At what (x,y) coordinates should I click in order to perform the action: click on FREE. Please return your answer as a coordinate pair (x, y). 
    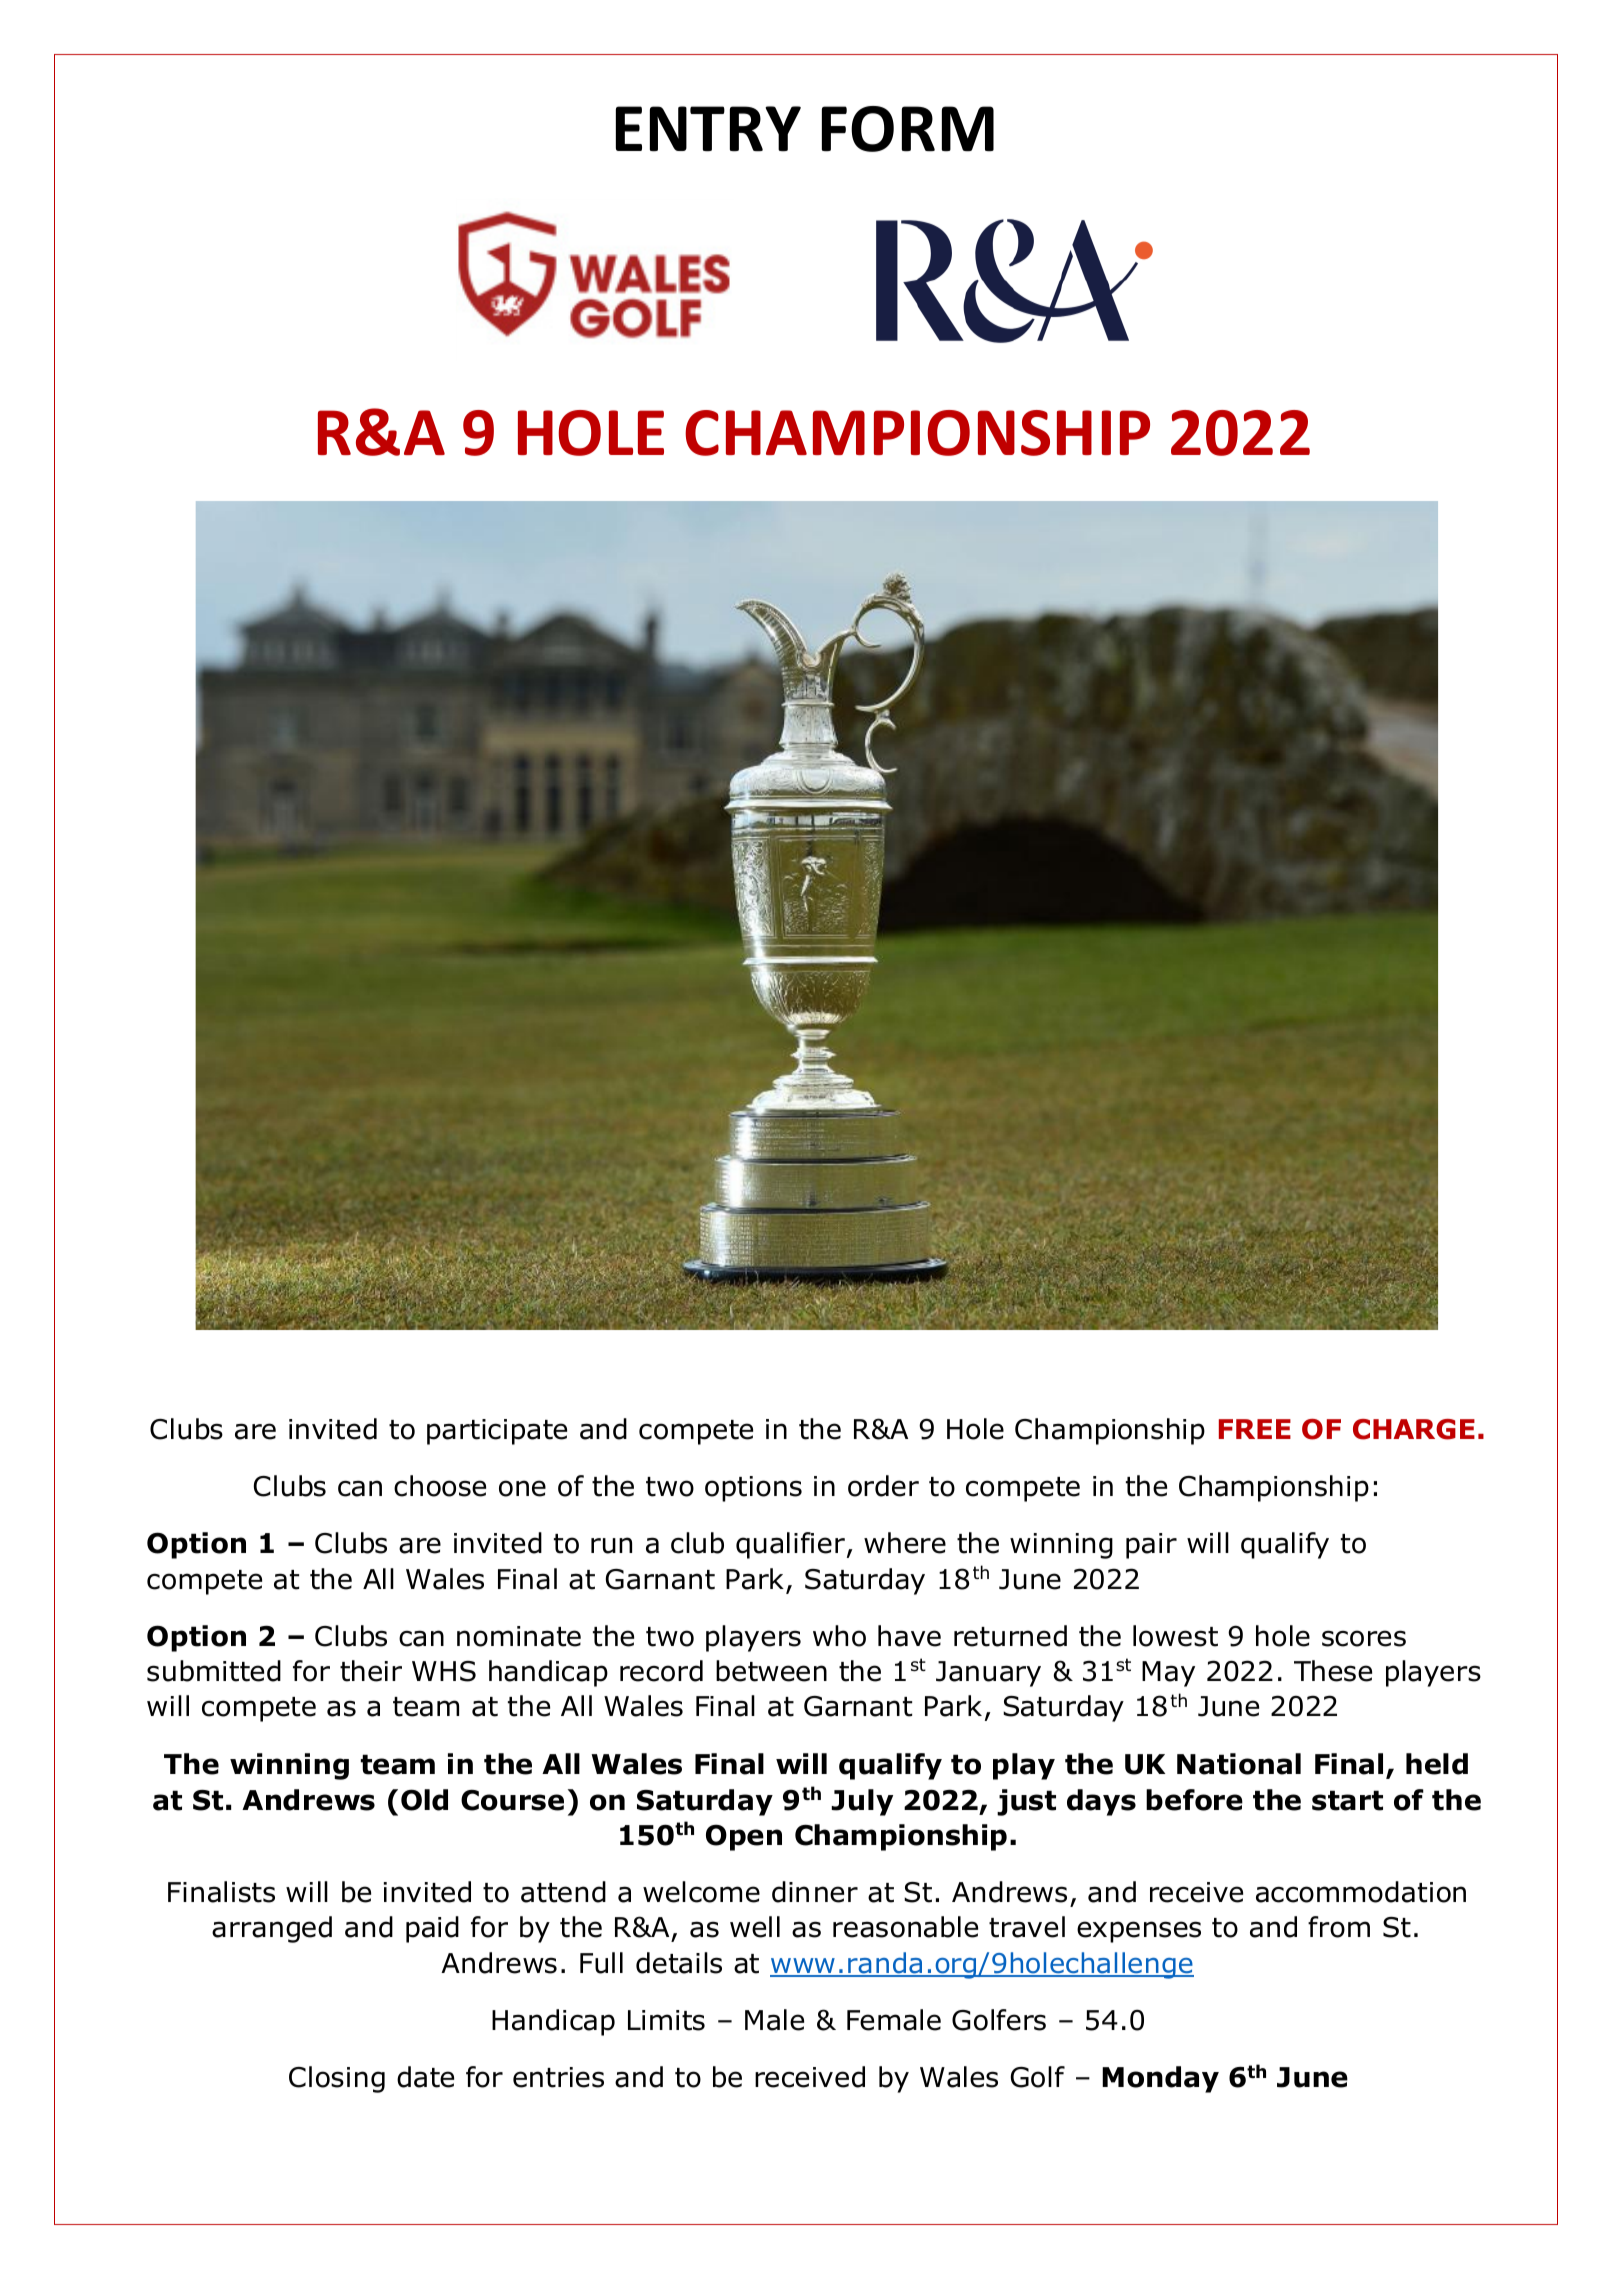
    Looking at the image, I should click on (1255, 1429).
